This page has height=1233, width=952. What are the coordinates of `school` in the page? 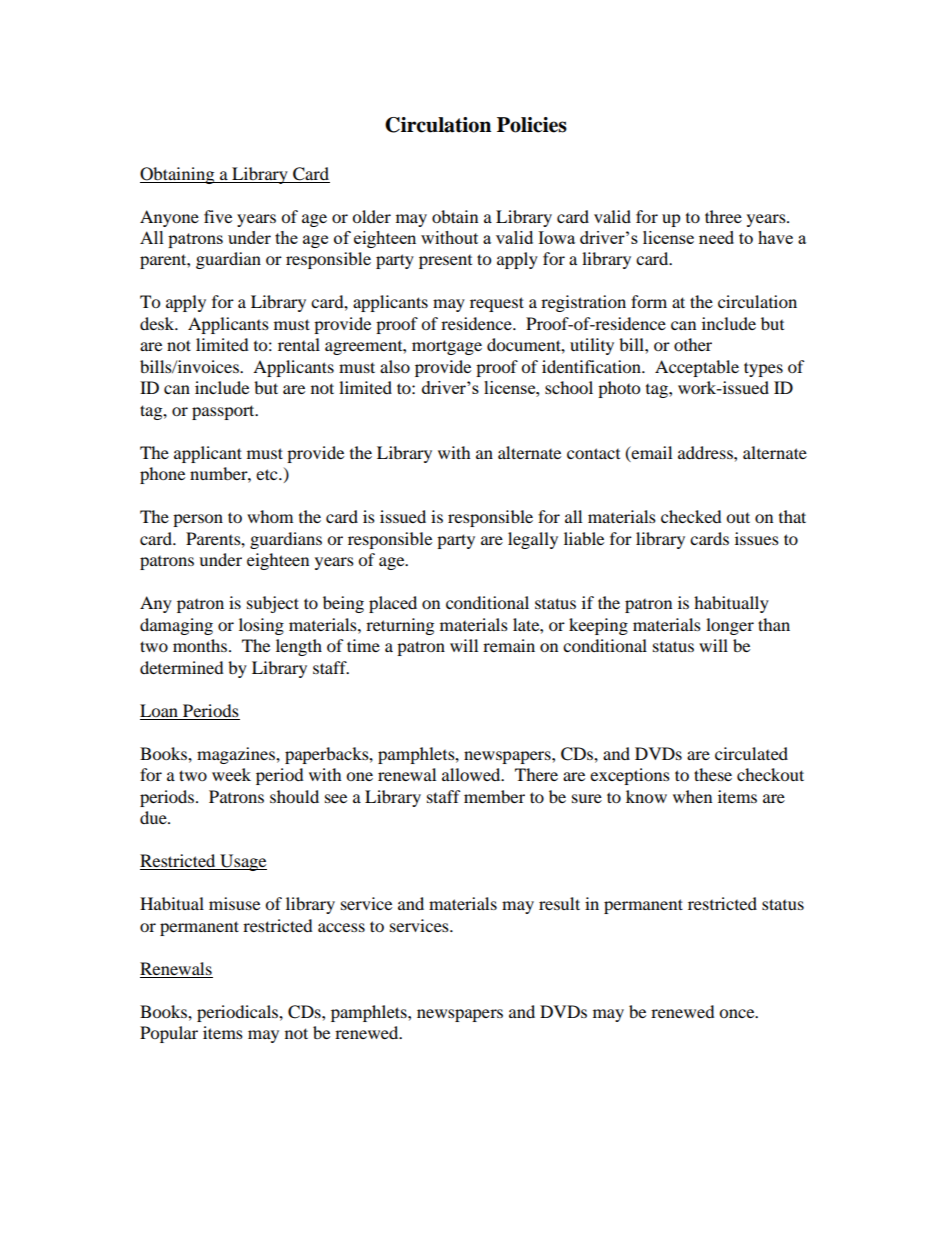 It's located at (569, 387).
